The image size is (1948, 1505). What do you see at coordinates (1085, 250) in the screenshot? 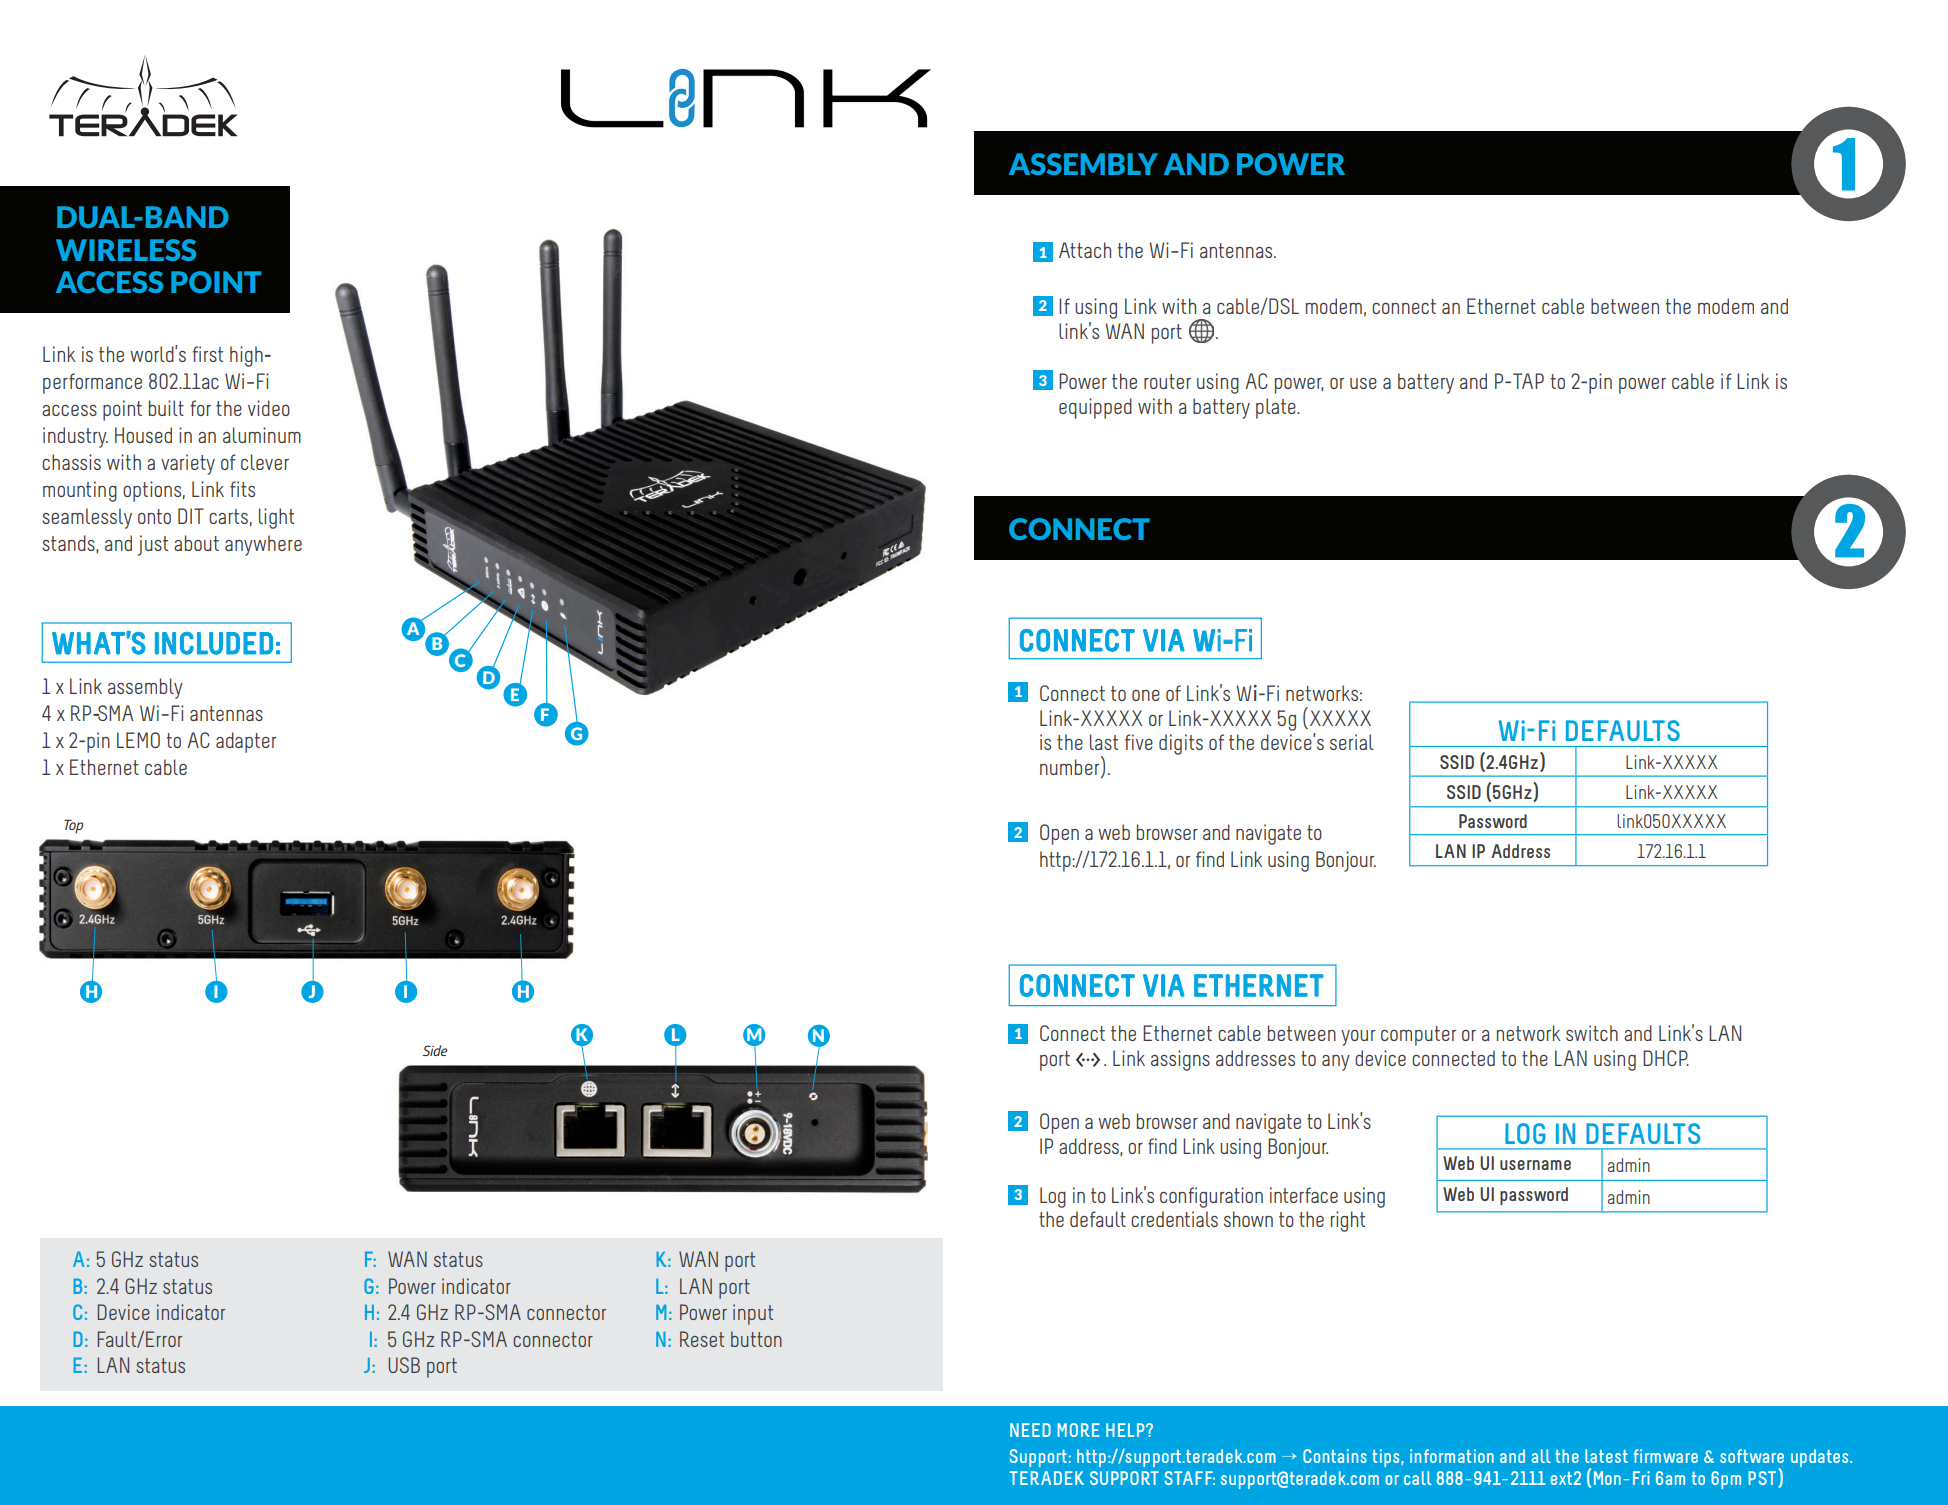
I see `Attach` at bounding box center [1085, 250].
